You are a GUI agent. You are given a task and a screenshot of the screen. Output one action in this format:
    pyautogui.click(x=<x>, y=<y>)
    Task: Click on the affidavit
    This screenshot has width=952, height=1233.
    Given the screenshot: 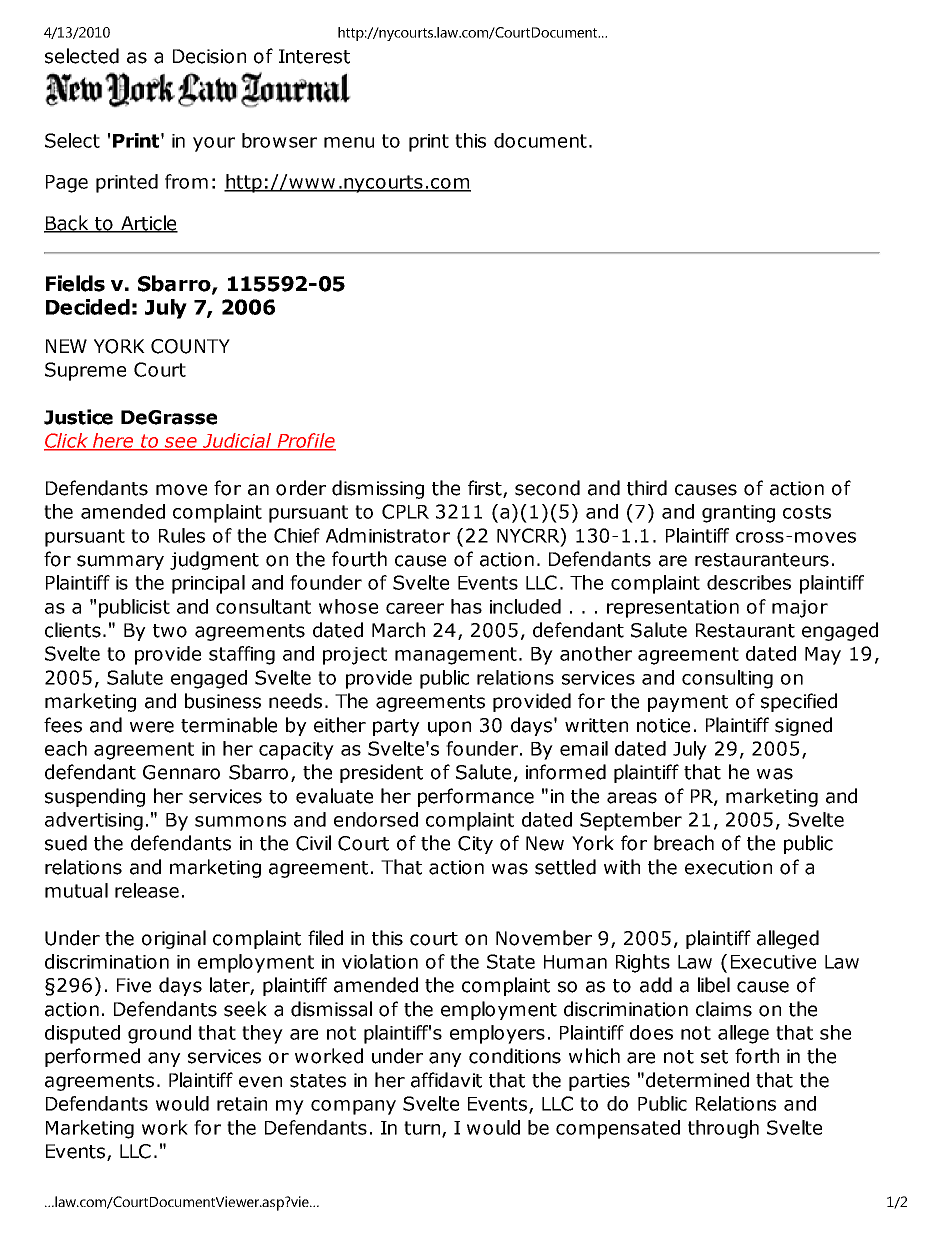 What is the action you would take?
    pyautogui.click(x=446, y=1080)
